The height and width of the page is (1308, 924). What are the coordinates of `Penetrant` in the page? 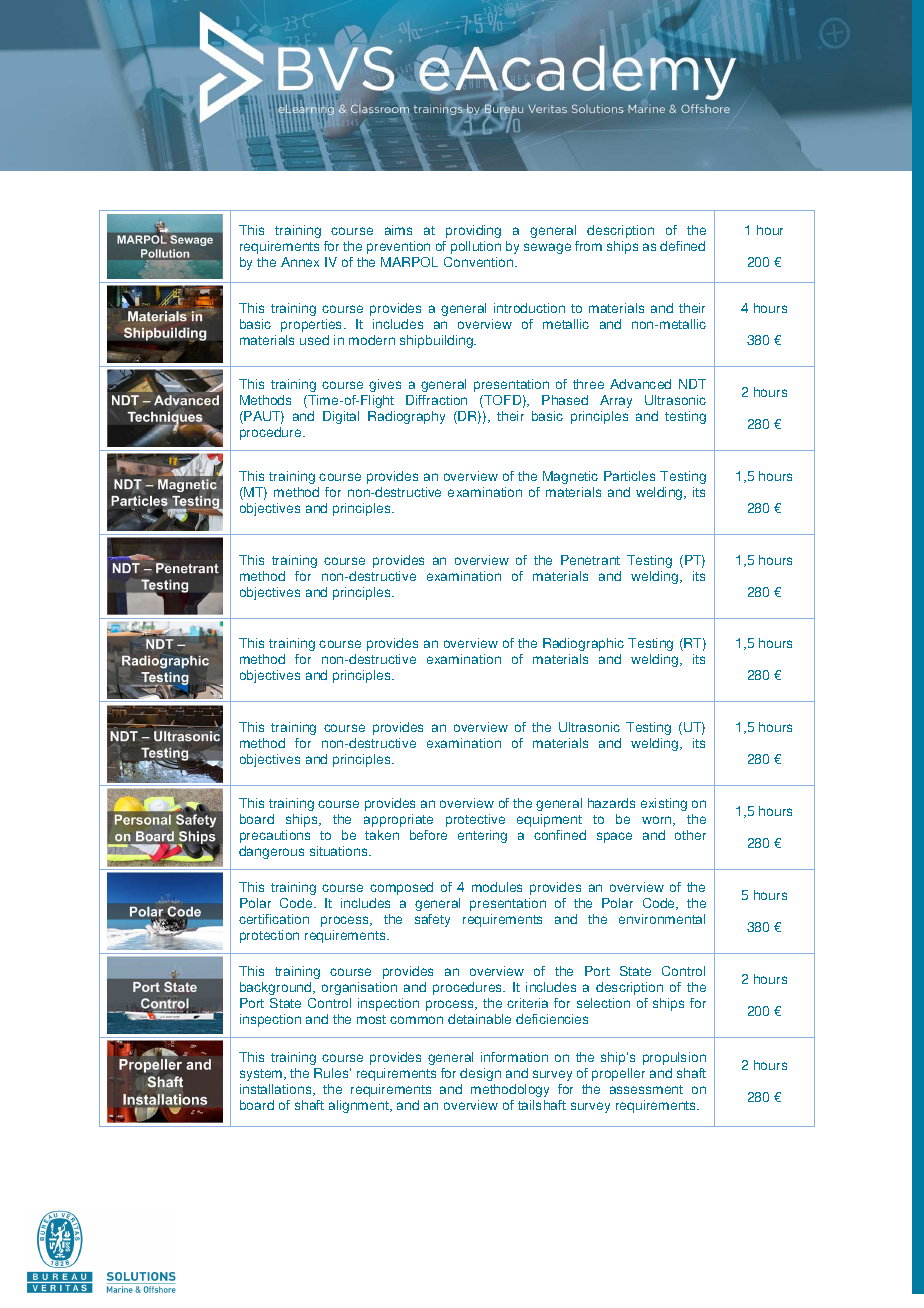 It's located at (590, 560).
